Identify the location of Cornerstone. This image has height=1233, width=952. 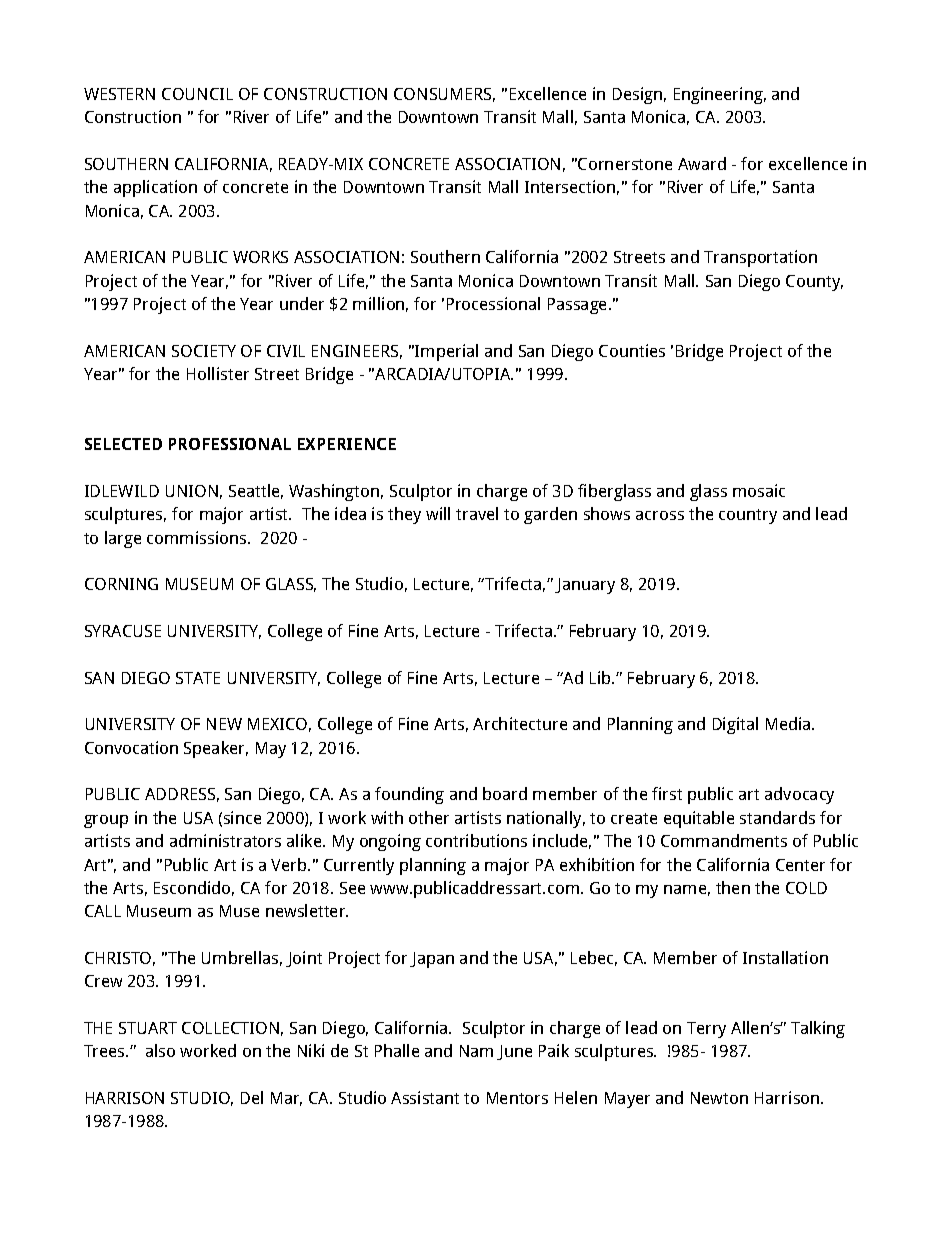
(625, 164).
